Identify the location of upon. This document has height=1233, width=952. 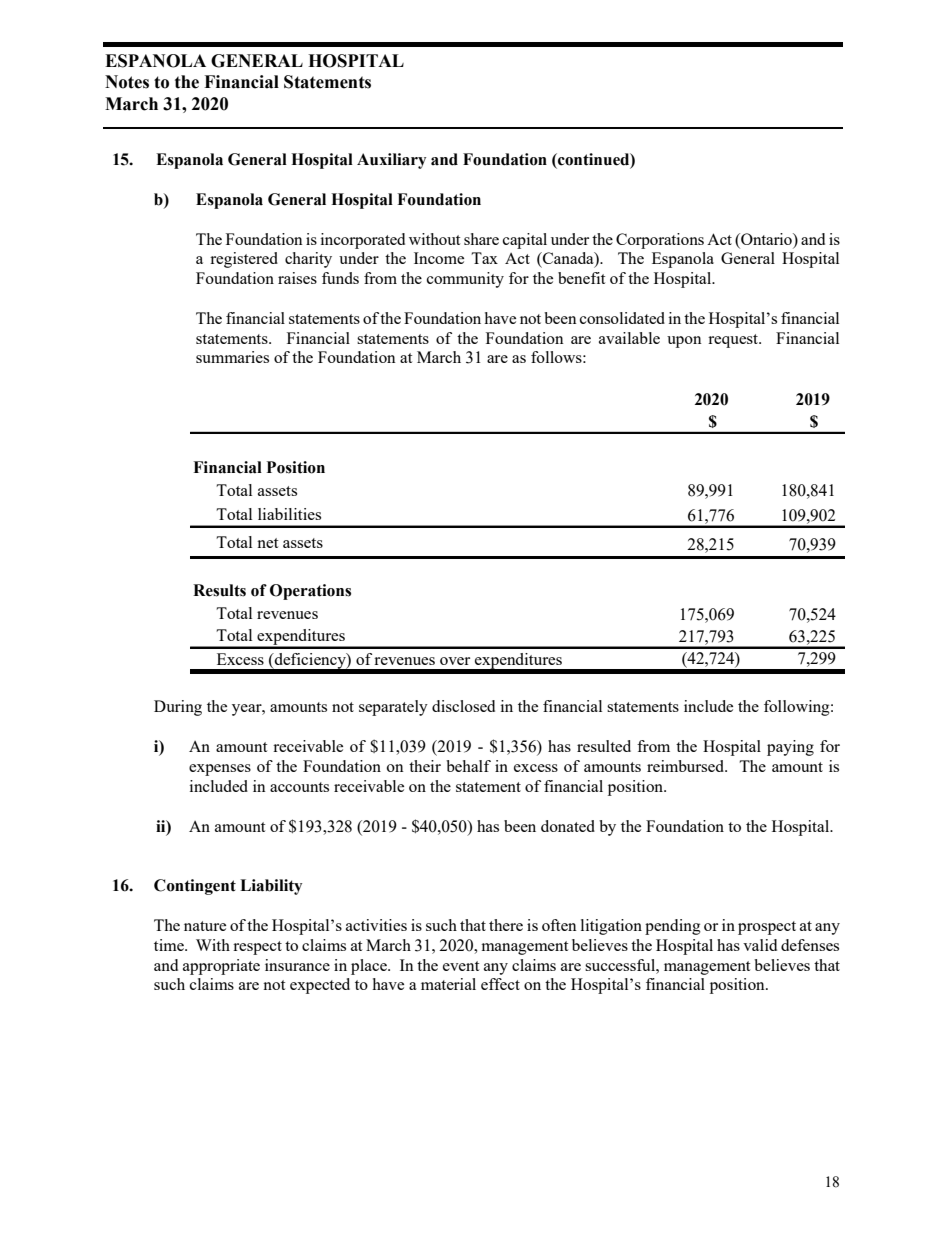
(684, 342).
